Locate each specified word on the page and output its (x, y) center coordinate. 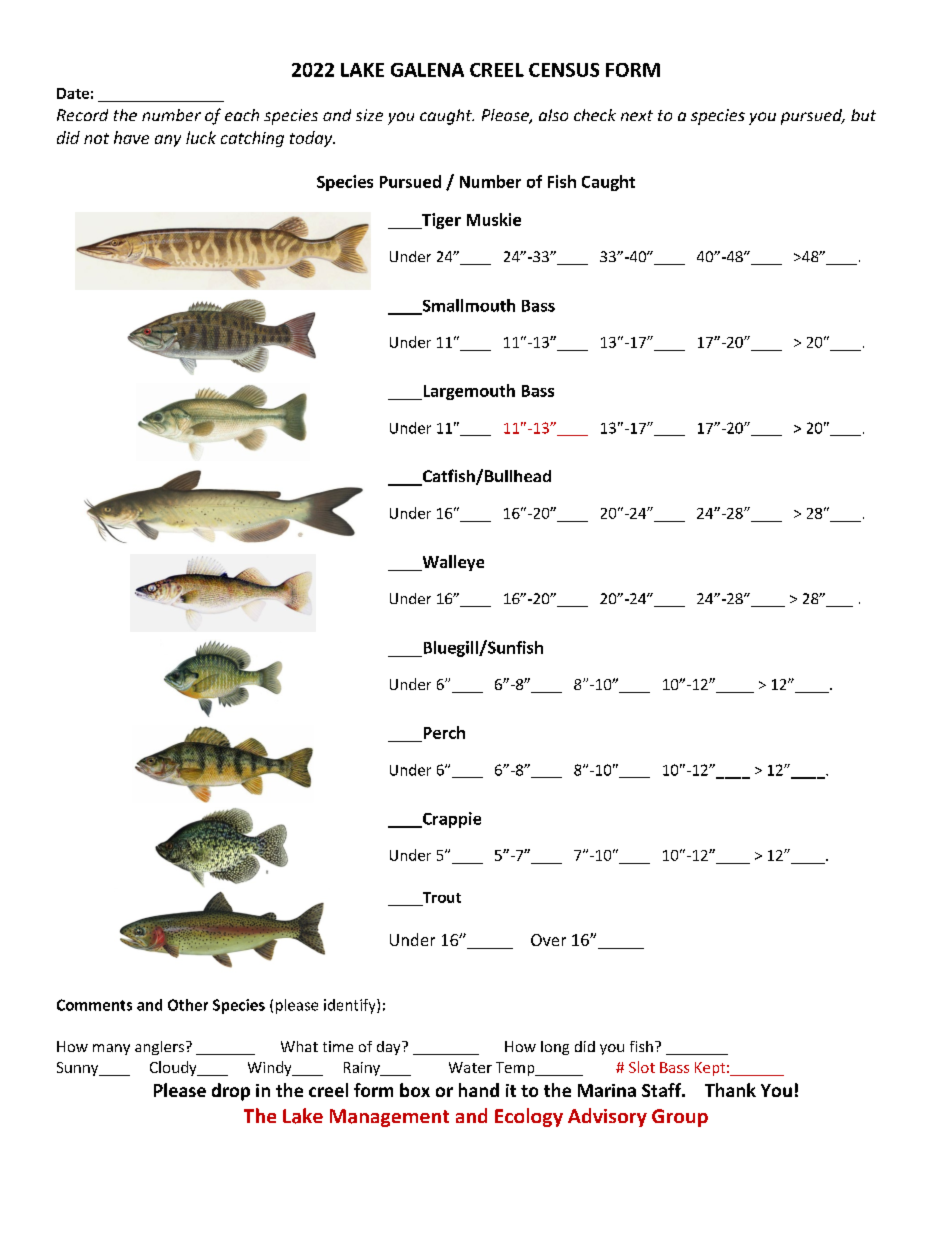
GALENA (427, 70)
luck (201, 137)
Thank (730, 1090)
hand (479, 1090)
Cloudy (174, 1068)
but (863, 115)
